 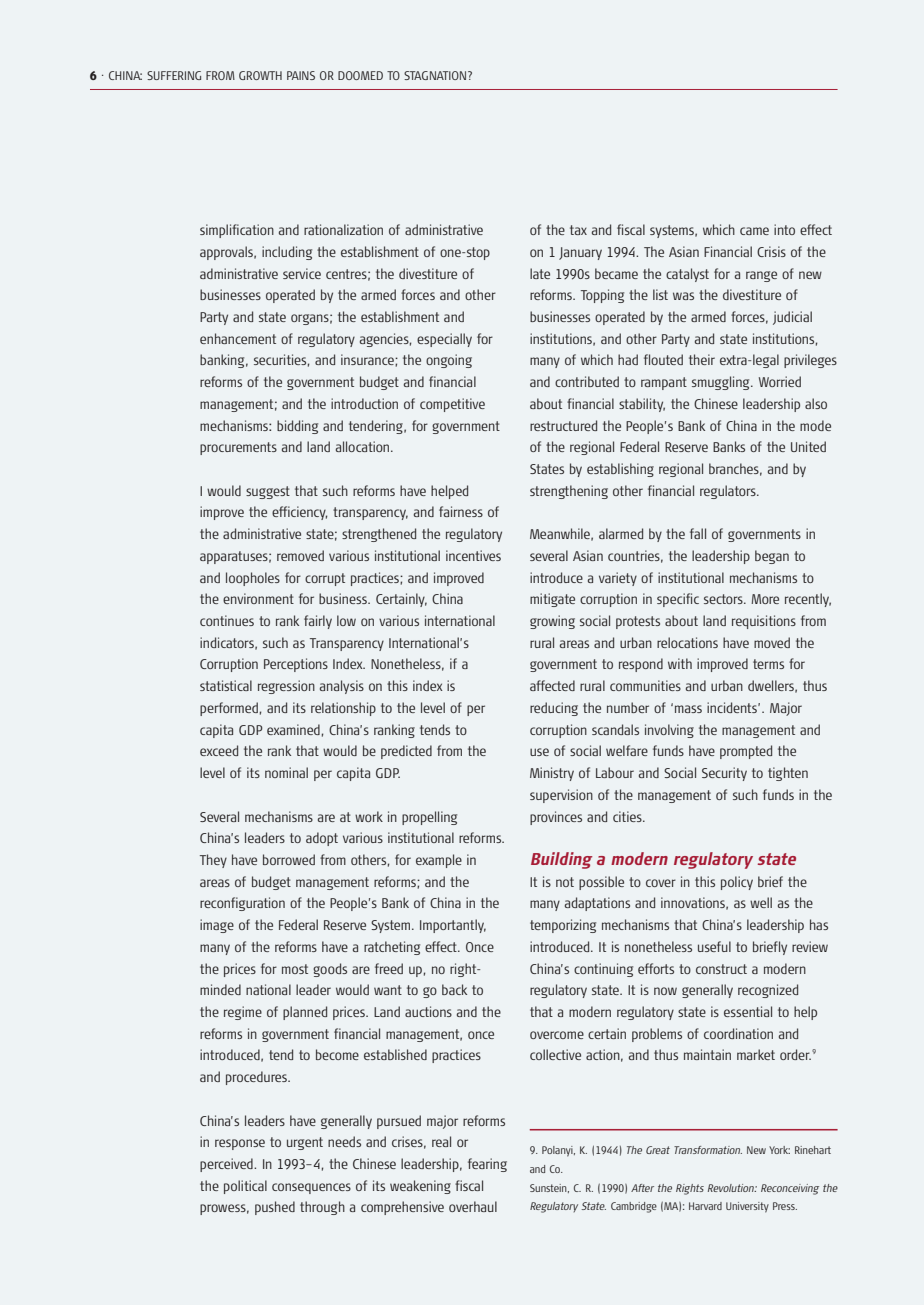 What do you see at coordinates (768, 664) in the screenshot?
I see `terms` at bounding box center [768, 664].
